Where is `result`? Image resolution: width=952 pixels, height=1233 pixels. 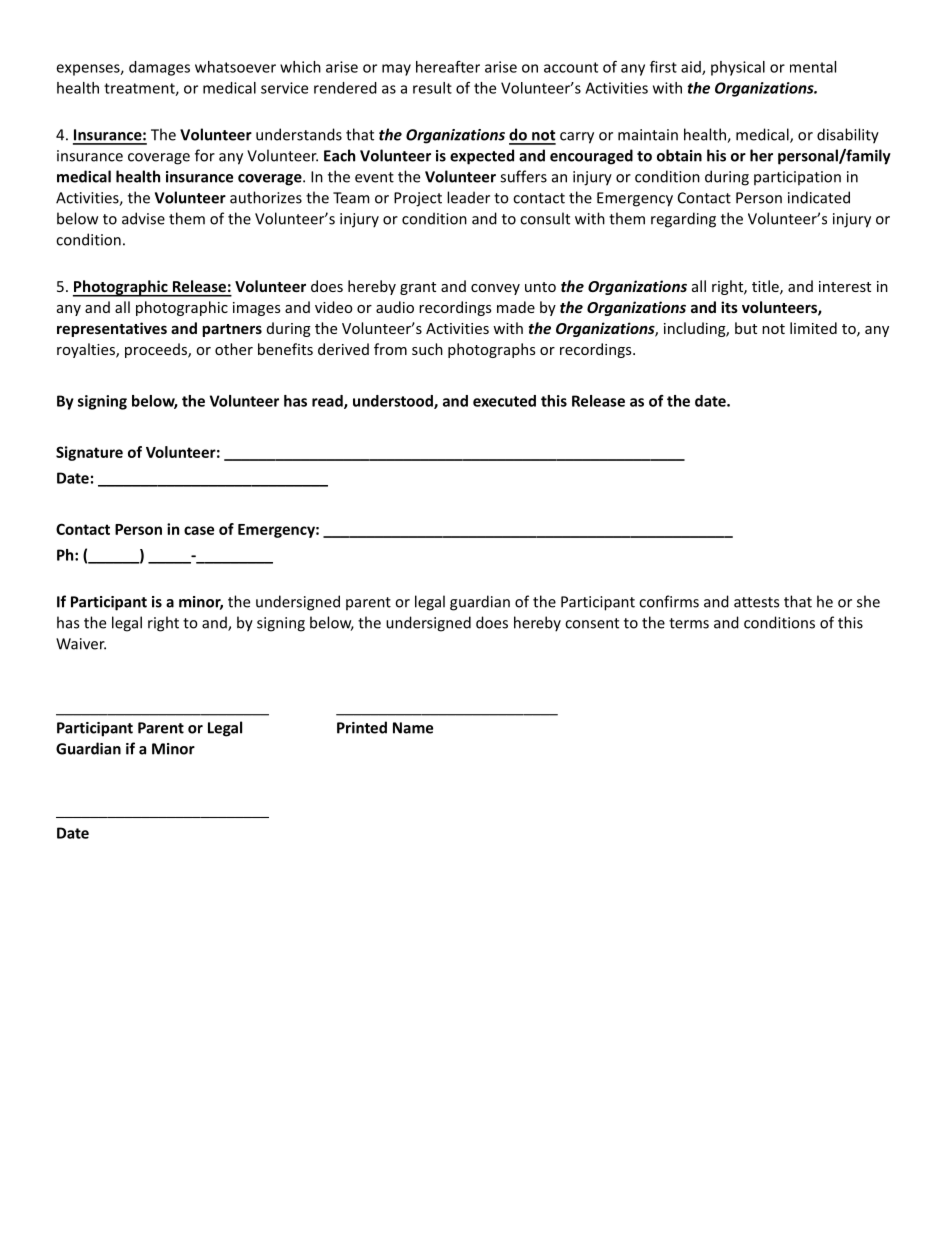 result is located at coordinates (432, 88).
